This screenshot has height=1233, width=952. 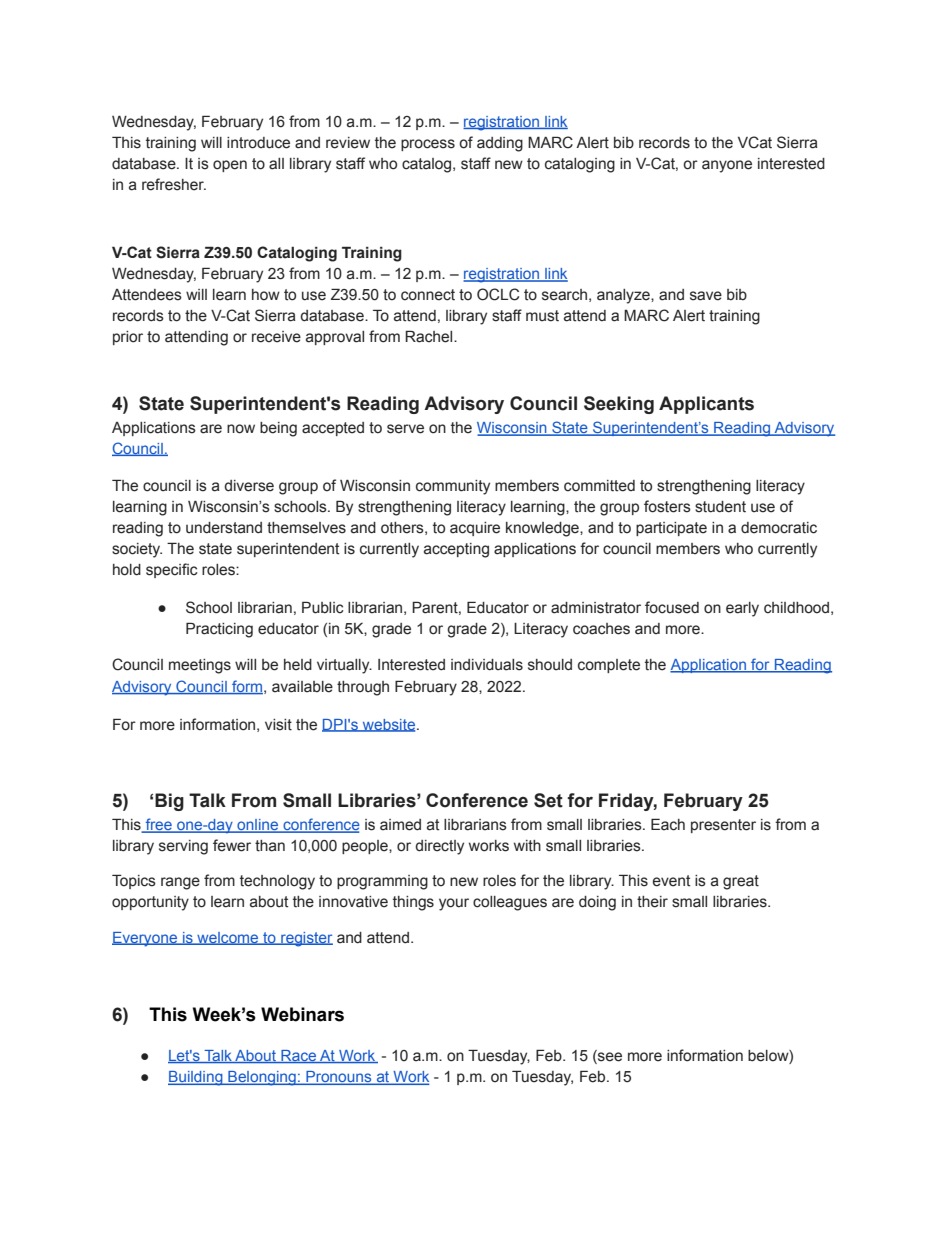 I want to click on website, so click(x=389, y=725).
